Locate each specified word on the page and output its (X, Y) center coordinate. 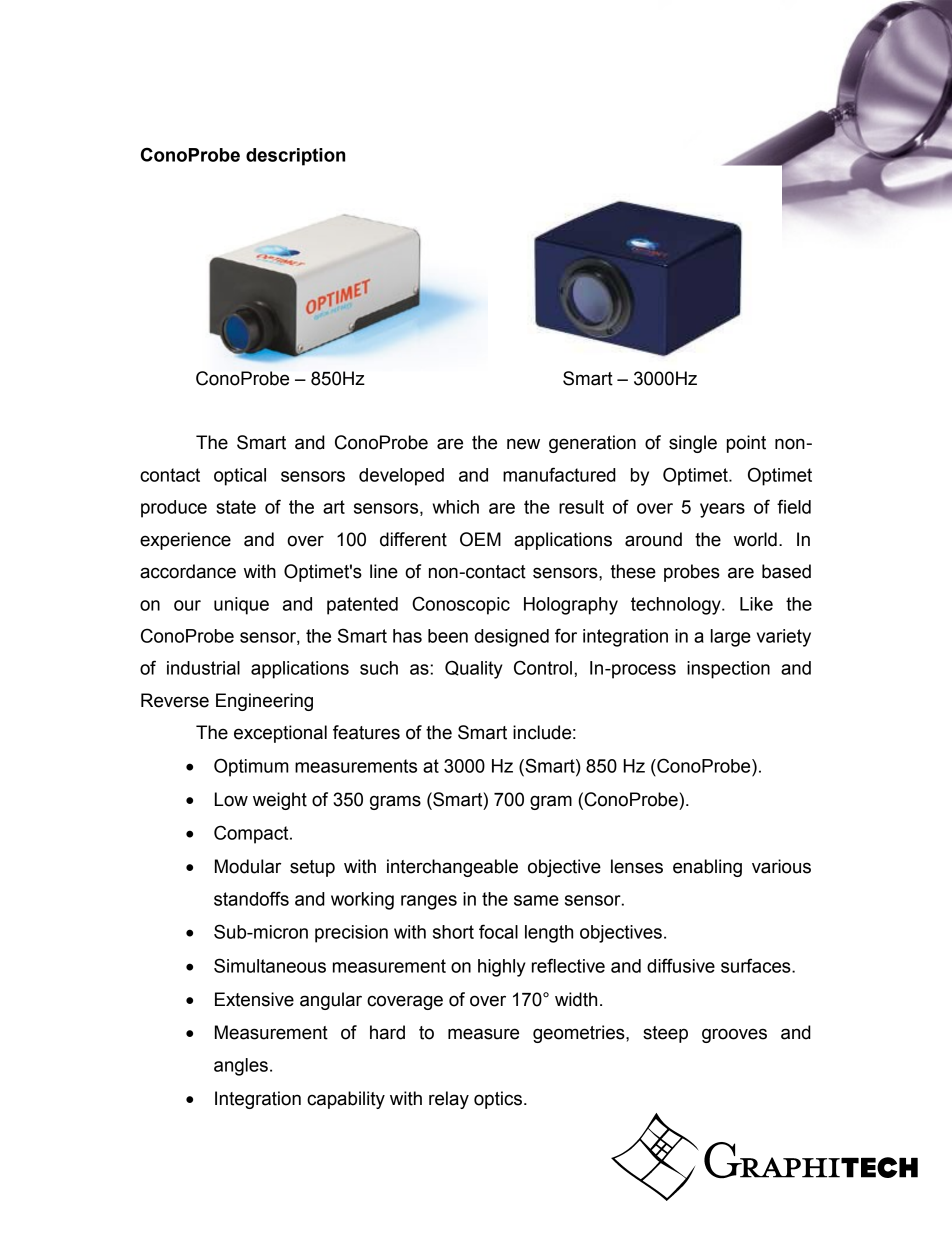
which (455, 507)
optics (498, 1100)
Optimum (251, 767)
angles (241, 1067)
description (295, 157)
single (693, 444)
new (523, 444)
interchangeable (452, 868)
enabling (707, 868)
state (236, 507)
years (722, 510)
